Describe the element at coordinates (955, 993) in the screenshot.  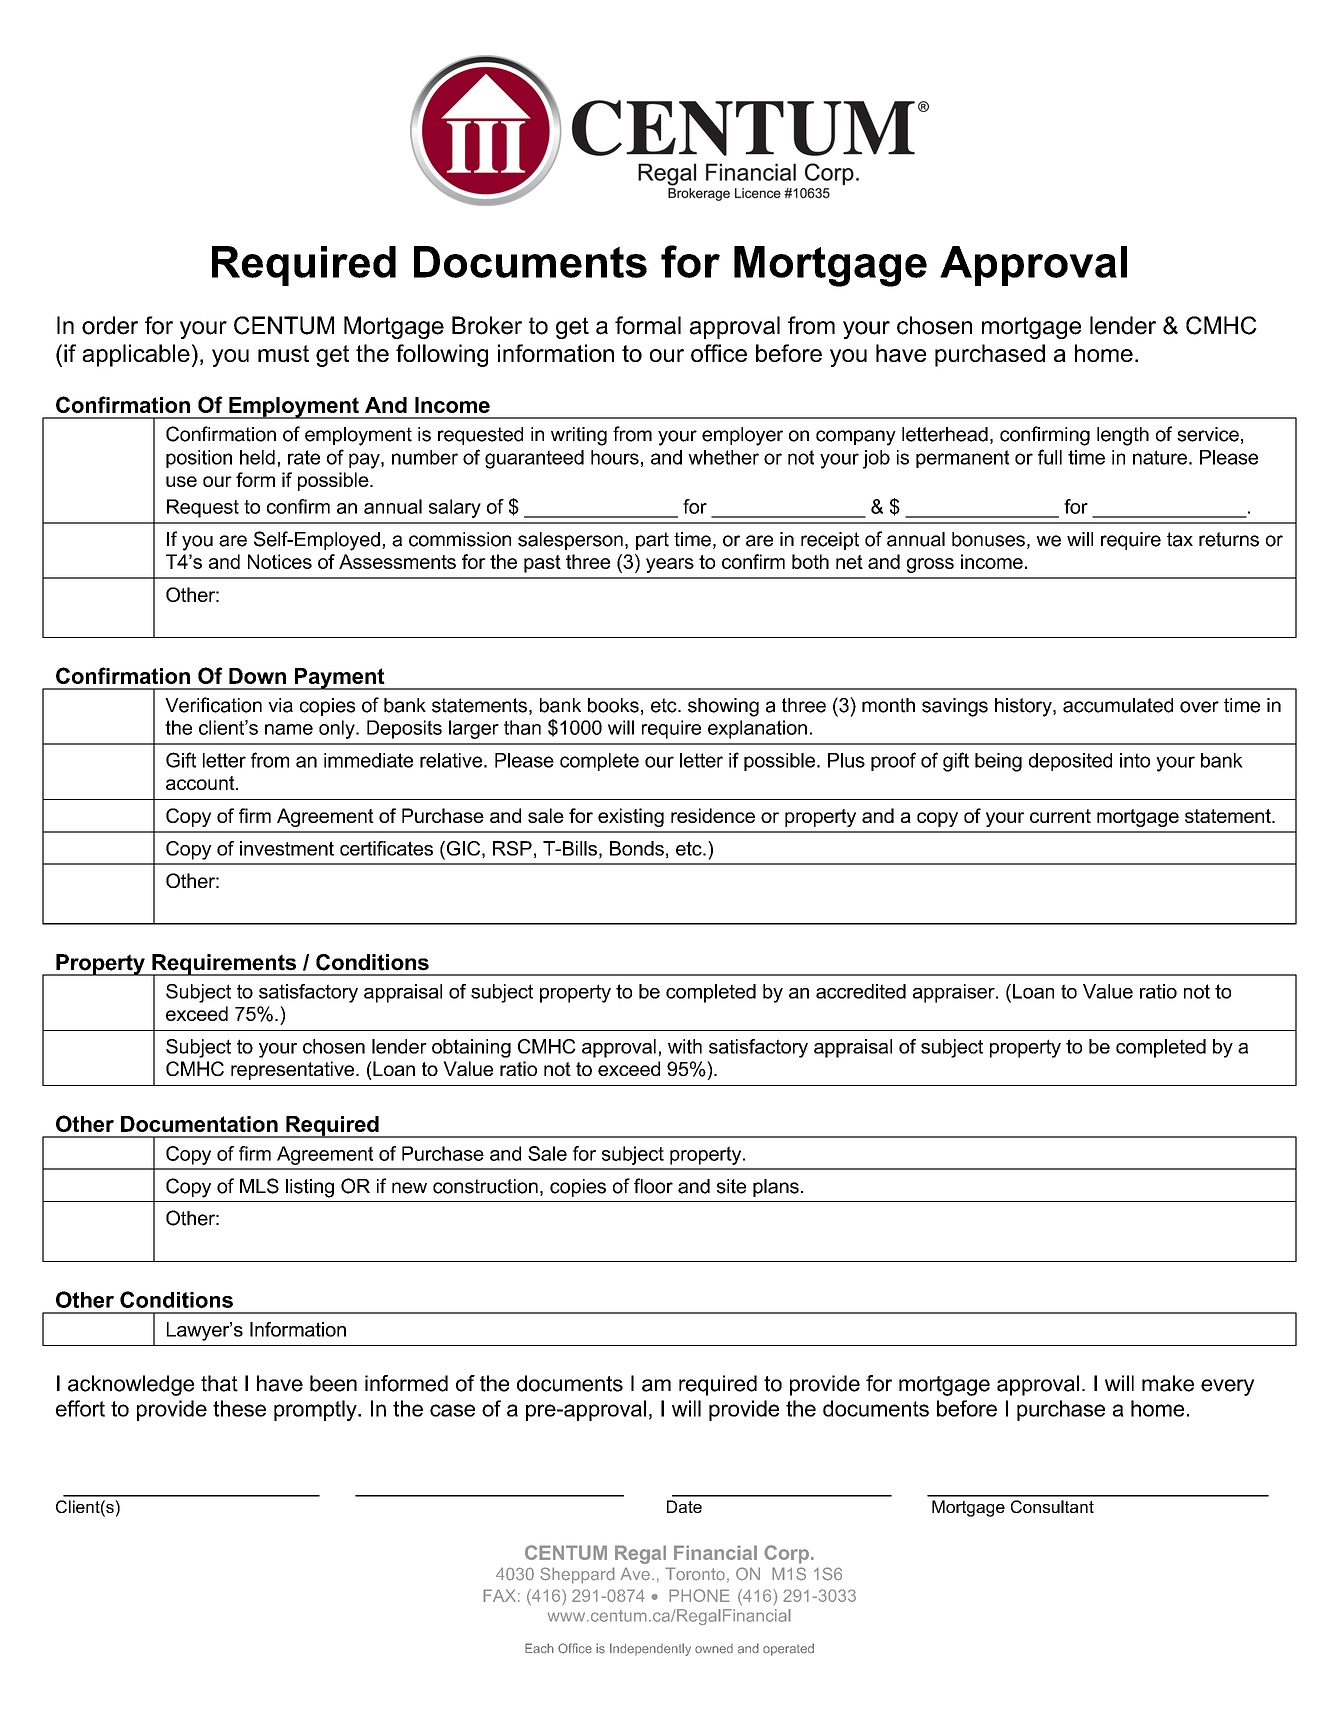
I see `appraiser` at that location.
